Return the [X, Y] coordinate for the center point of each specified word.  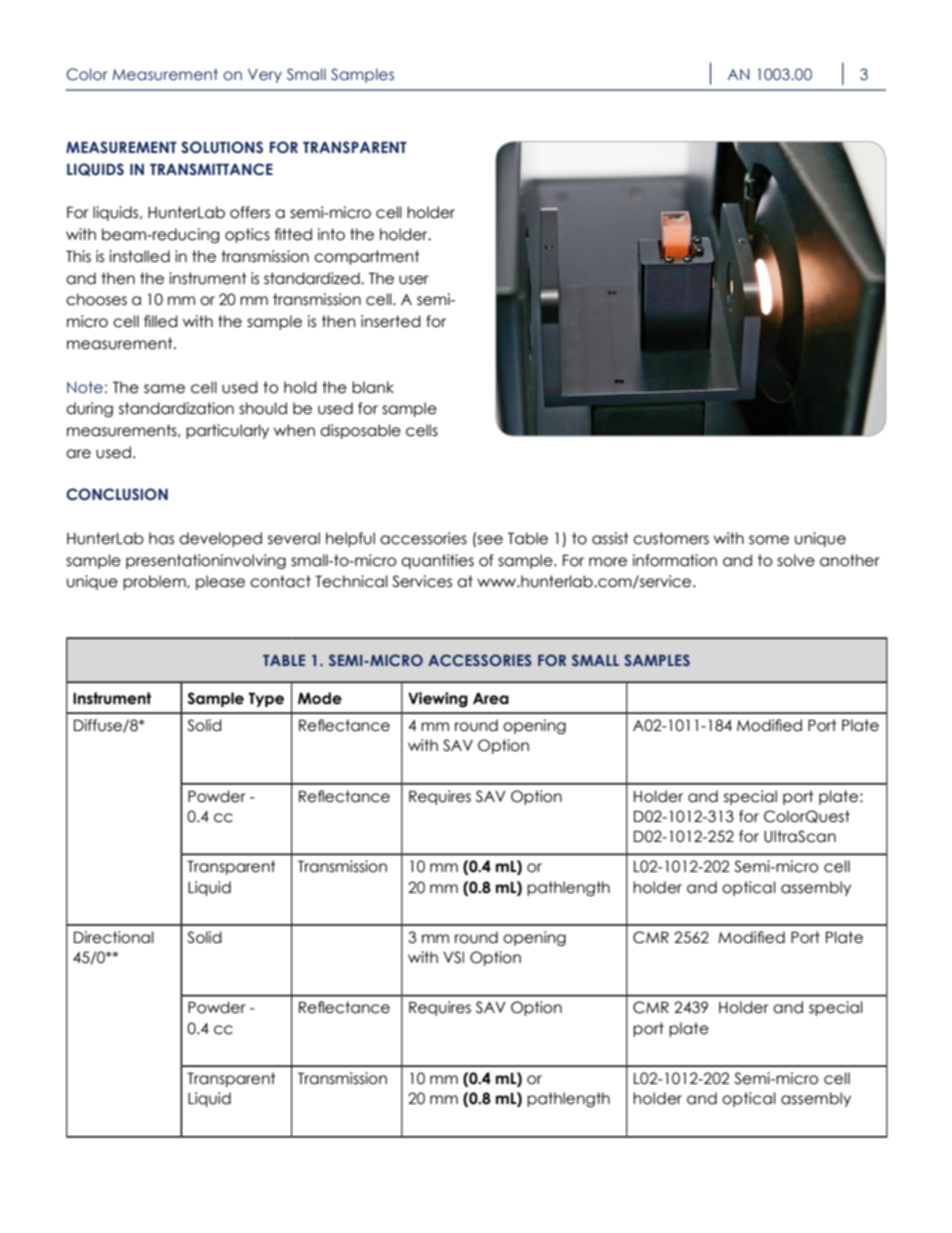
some [769, 540]
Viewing [438, 699]
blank [373, 387]
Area [491, 698]
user [414, 280]
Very [265, 76]
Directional [114, 937]
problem [155, 582]
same [164, 389]
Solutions [222, 147]
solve [796, 560]
